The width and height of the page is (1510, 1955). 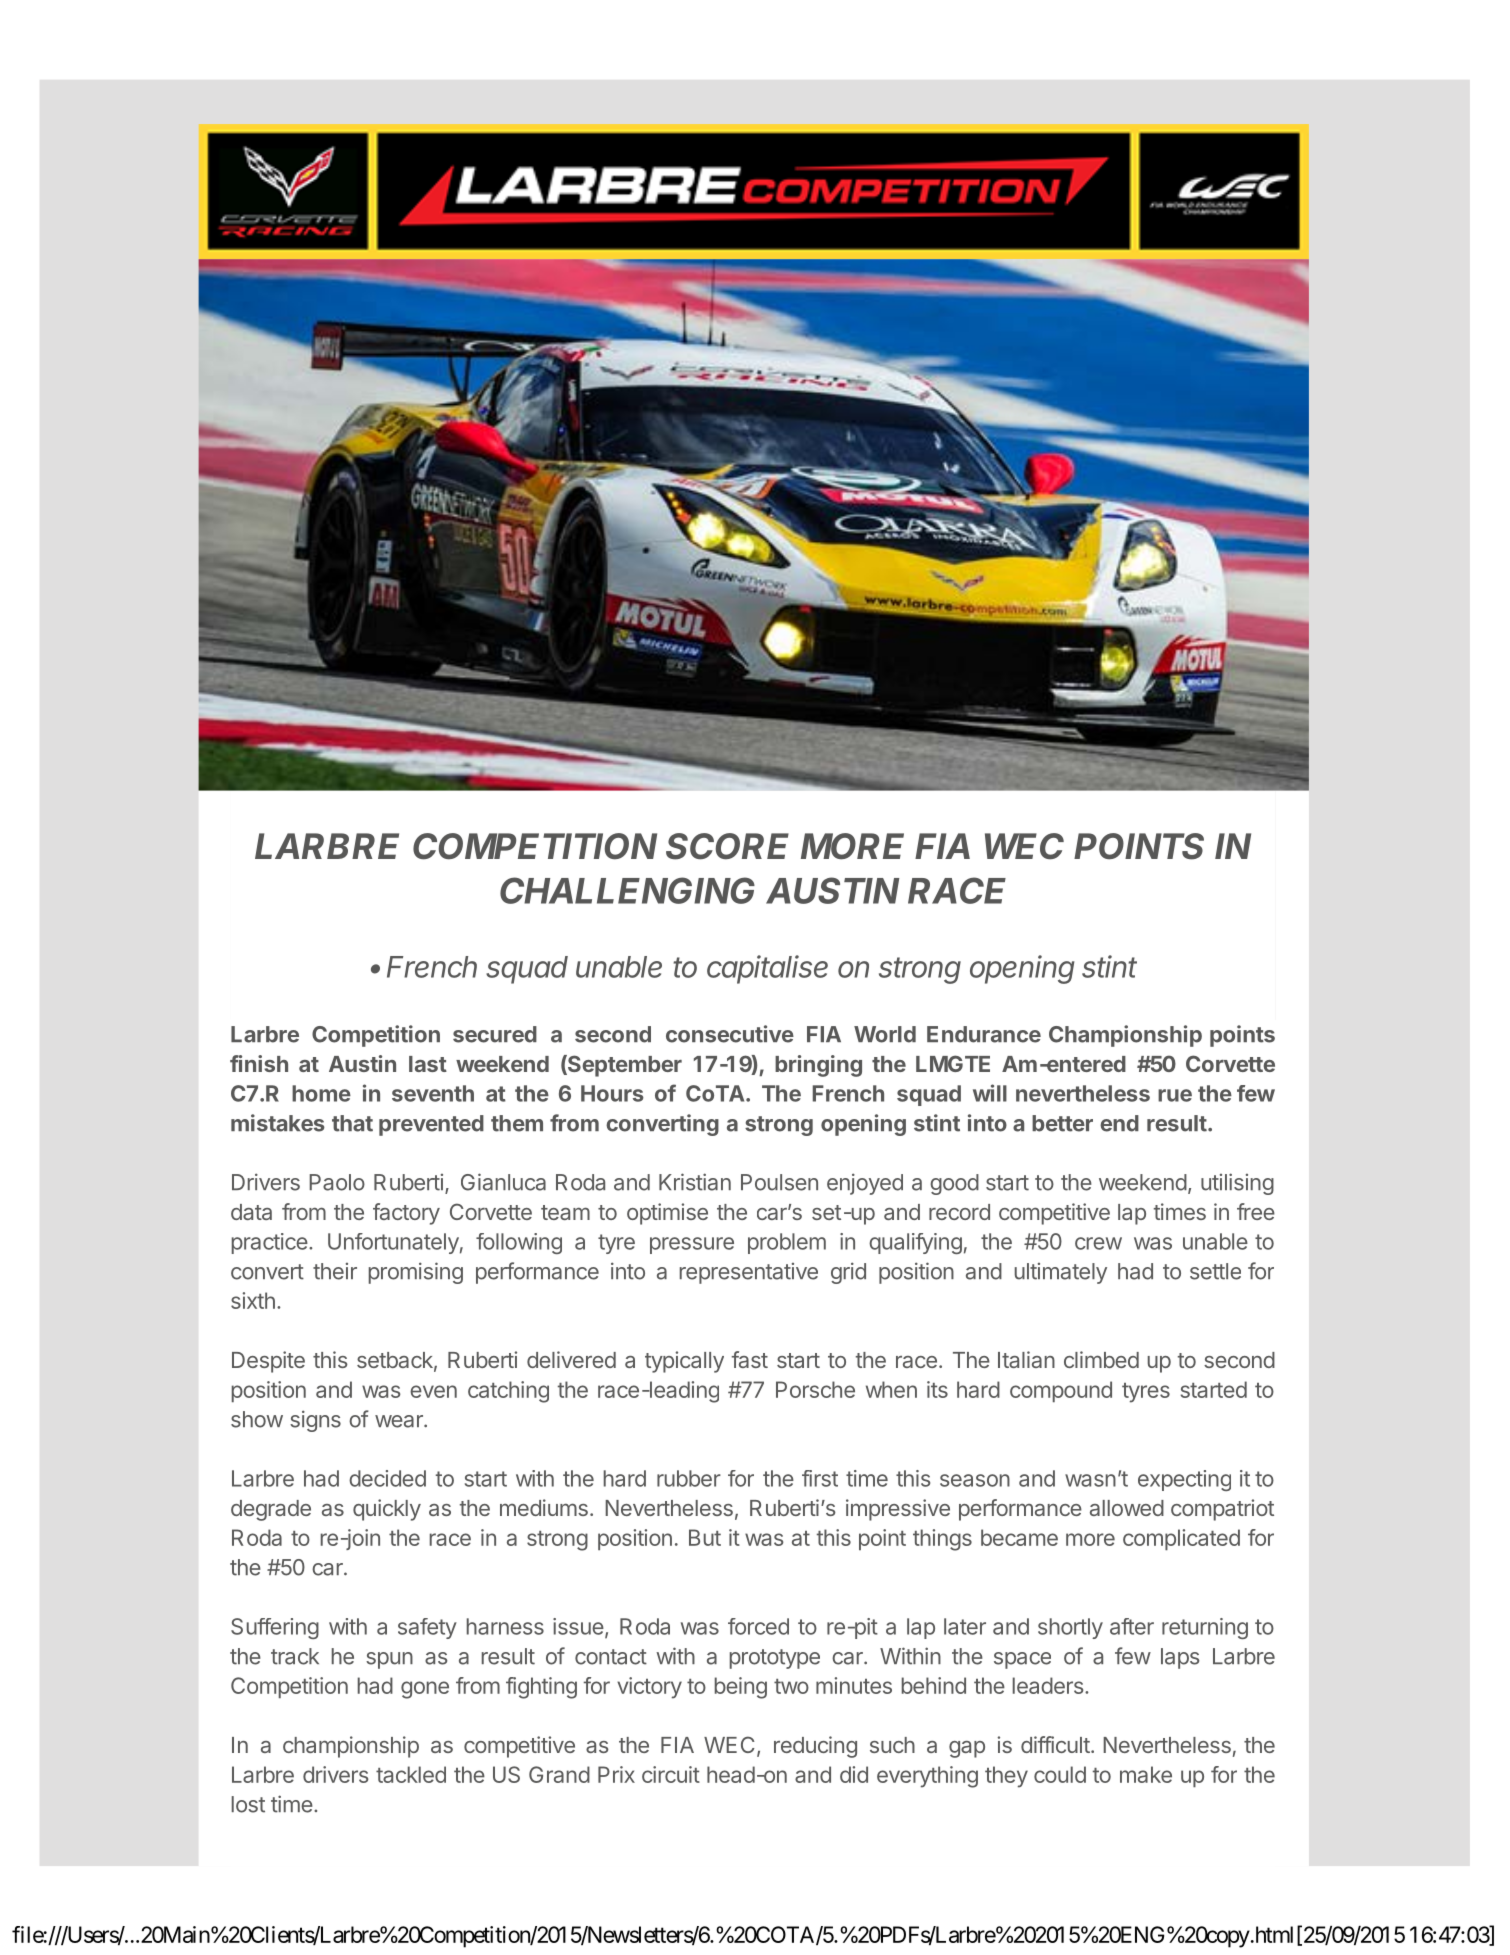 I want to click on Endurance, so click(x=984, y=1034).
